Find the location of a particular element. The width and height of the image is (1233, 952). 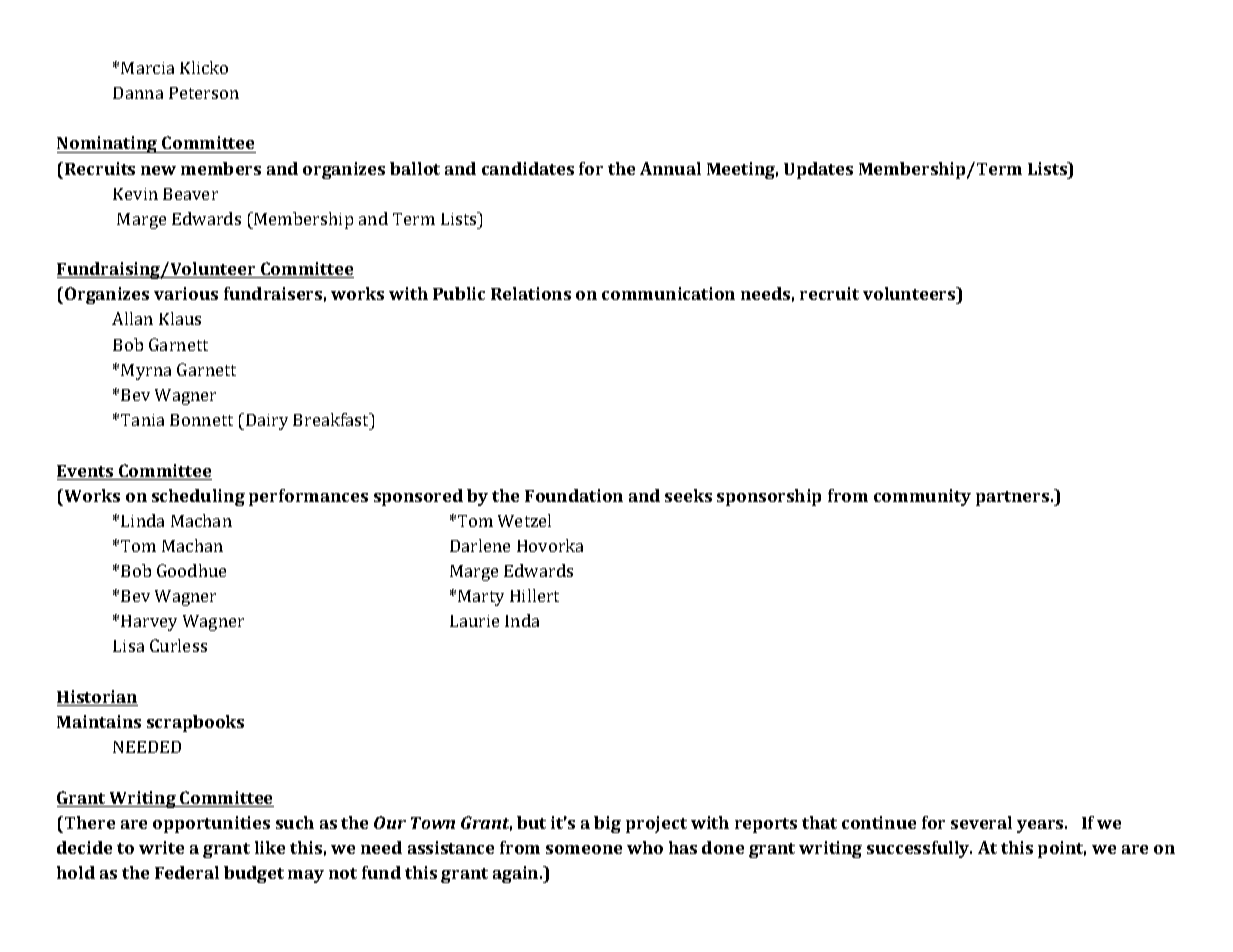

successfully is located at coordinates (919, 849).
